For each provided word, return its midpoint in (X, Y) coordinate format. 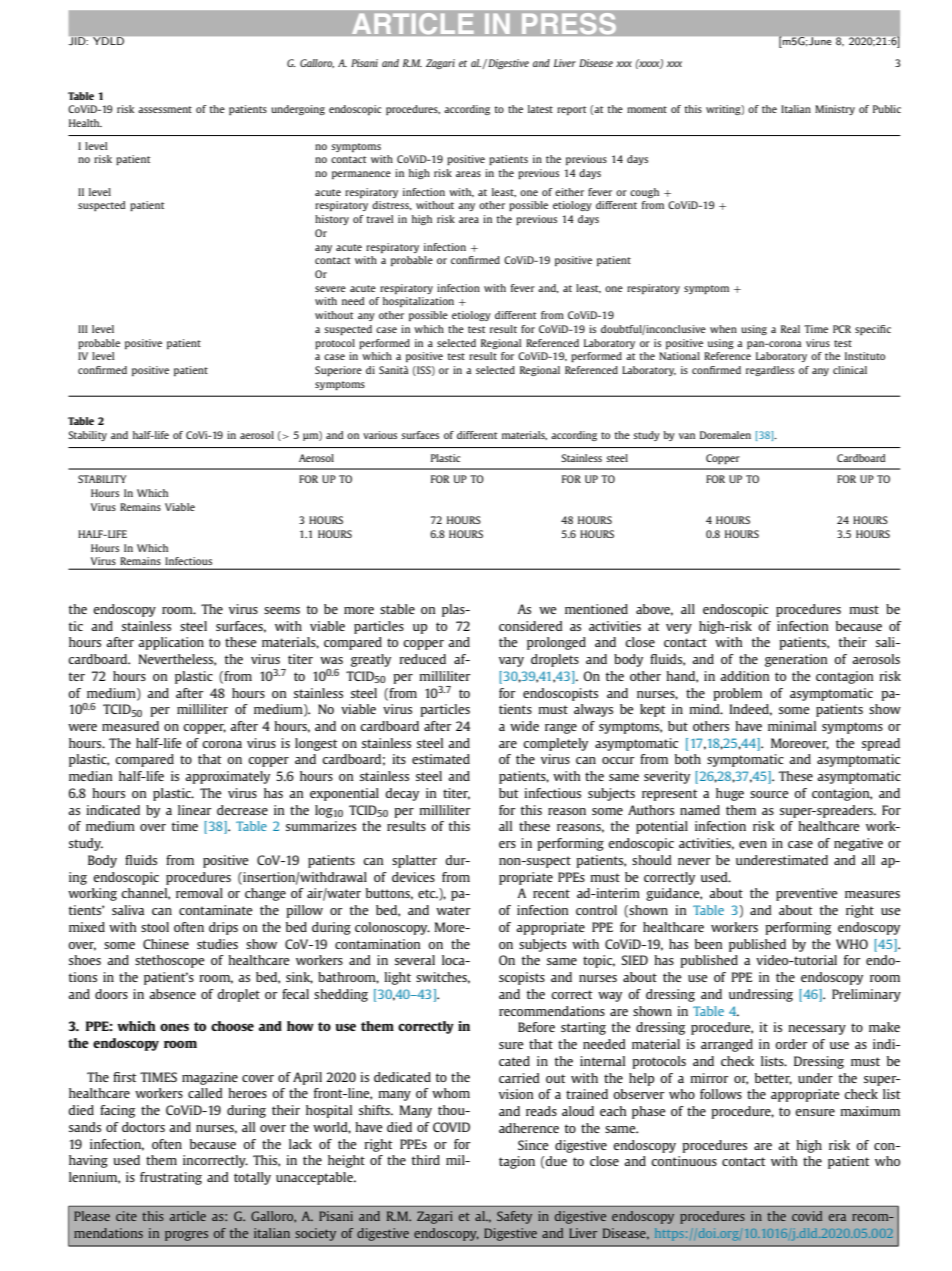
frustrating (171, 1178)
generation (796, 660)
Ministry (835, 110)
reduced (422, 659)
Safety (514, 1217)
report (572, 110)
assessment (165, 109)
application (171, 643)
